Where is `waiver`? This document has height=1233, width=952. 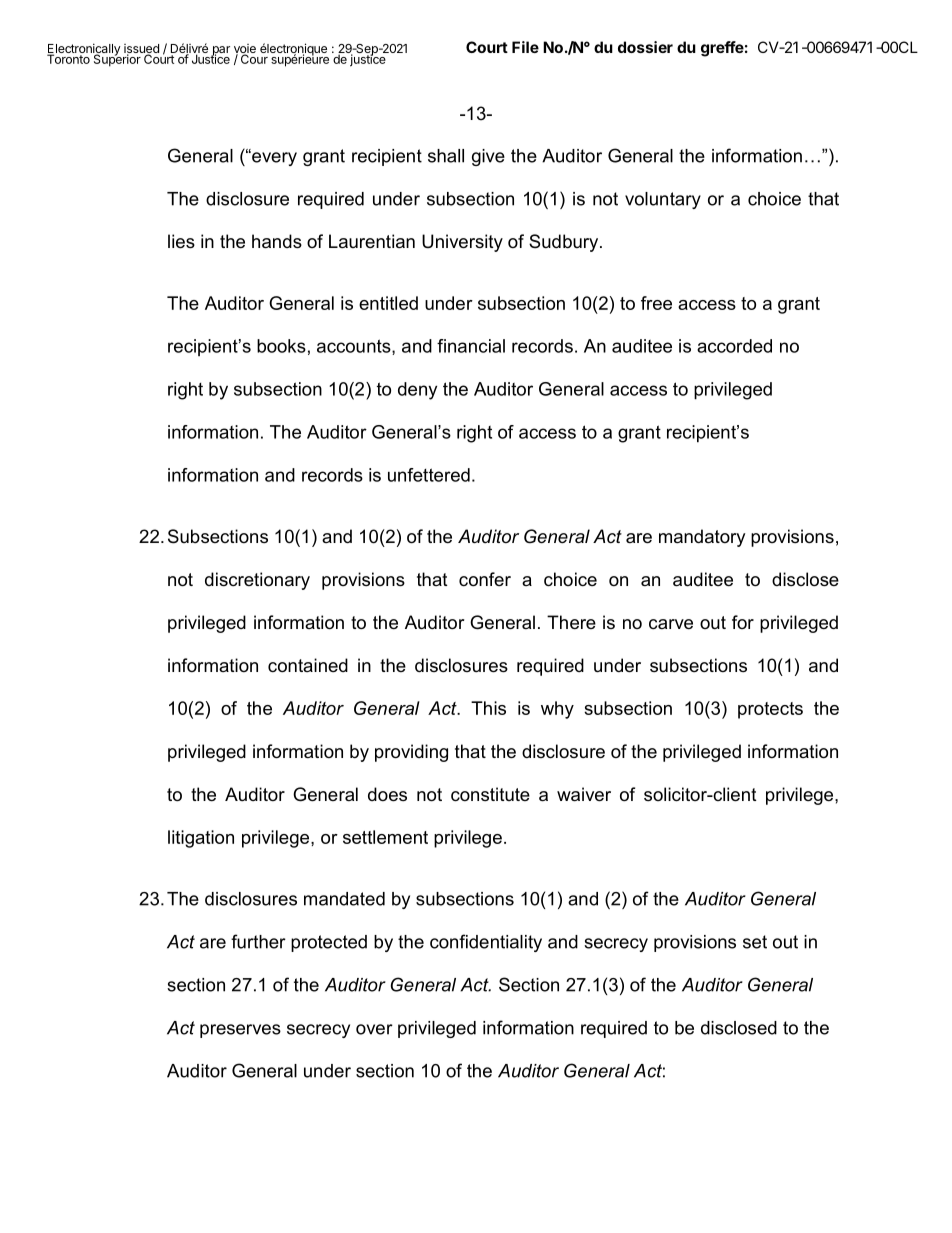 waiver is located at coordinates (584, 794).
